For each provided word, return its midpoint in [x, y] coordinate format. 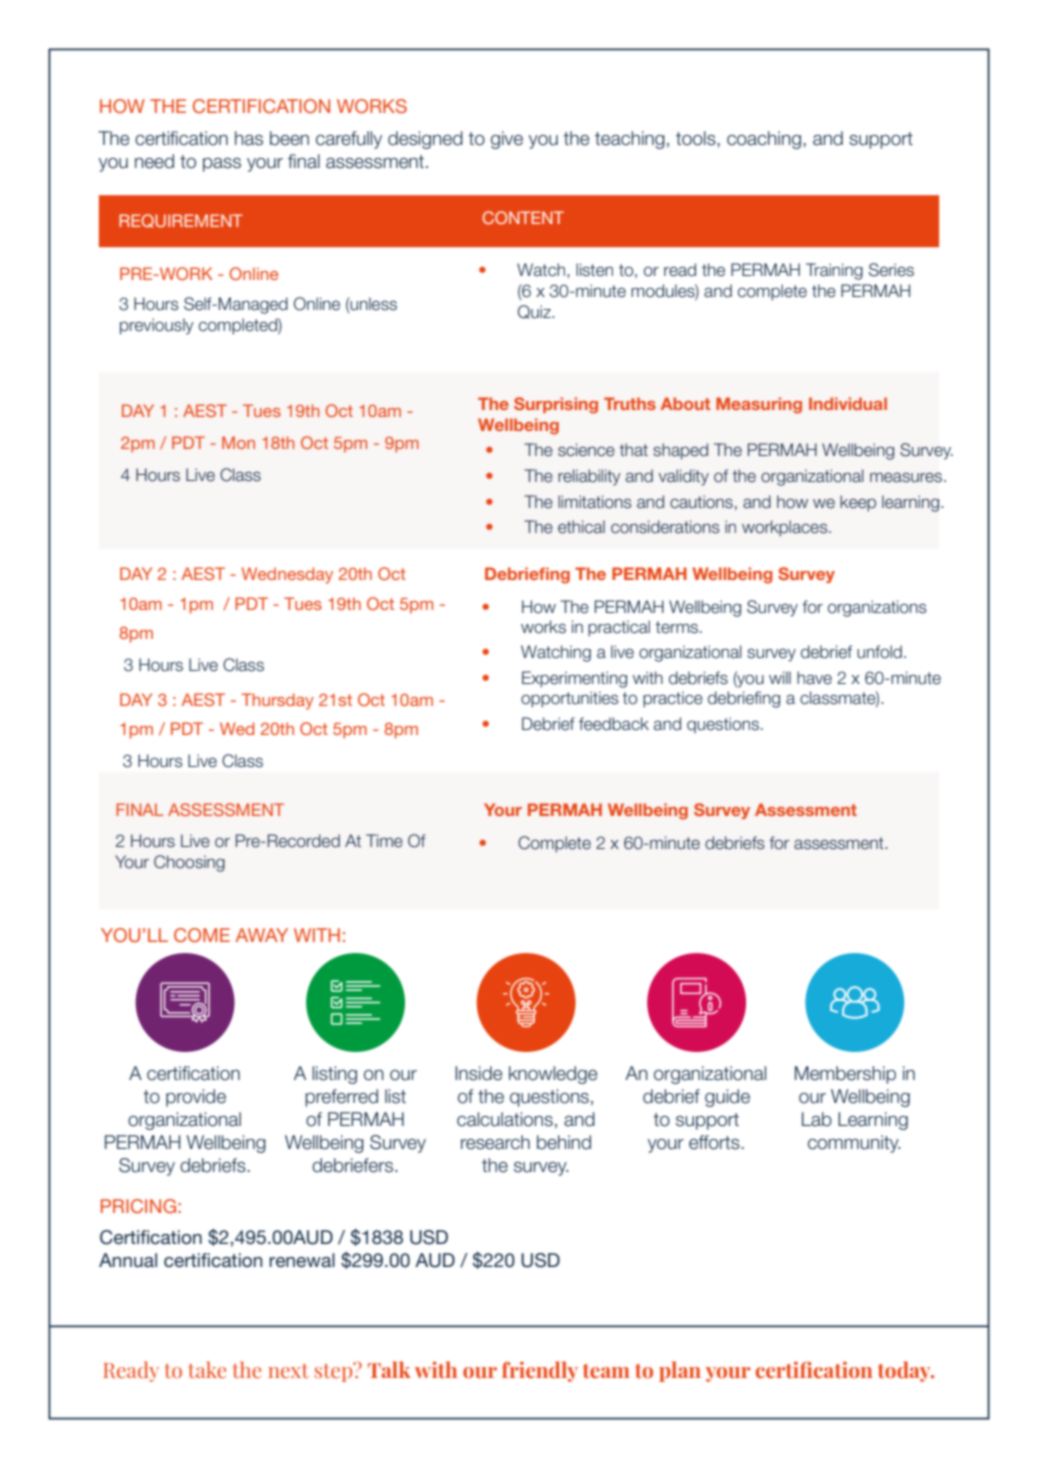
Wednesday [287, 575]
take [207, 1370]
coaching [764, 140]
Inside [478, 1073]
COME [202, 935]
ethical [581, 527]
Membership [845, 1075]
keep [858, 503]
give [507, 140]
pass [222, 165]
